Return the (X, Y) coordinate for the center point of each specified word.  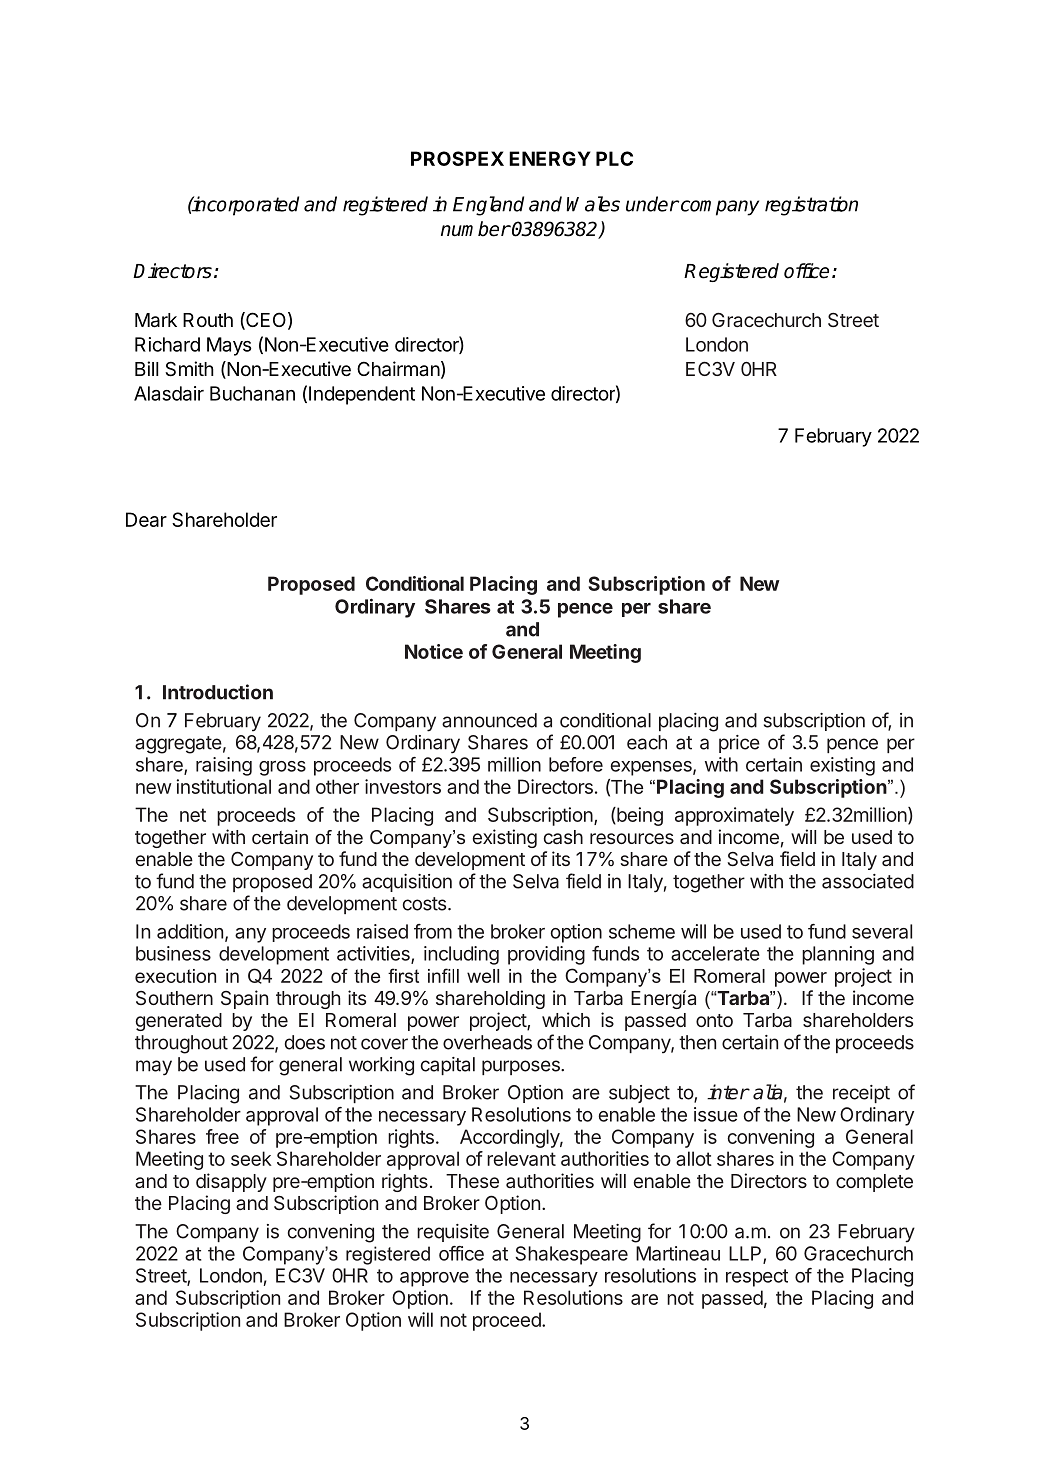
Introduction (218, 692)
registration (811, 206)
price (739, 744)
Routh (208, 320)
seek (251, 1158)
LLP (746, 1254)
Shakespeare (571, 1255)
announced (489, 720)
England (488, 206)
